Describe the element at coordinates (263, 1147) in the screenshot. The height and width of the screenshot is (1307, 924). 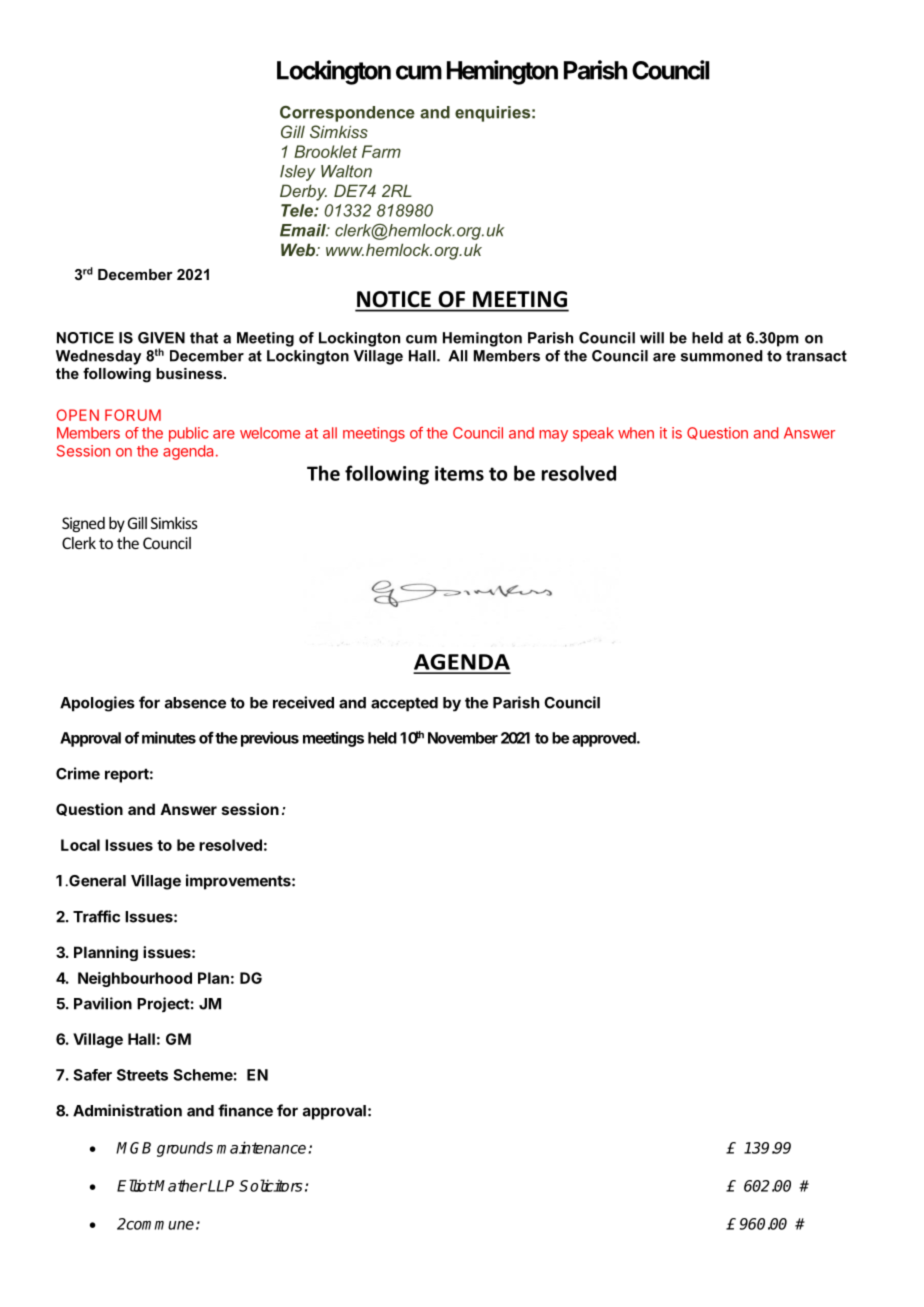
I see `maintenance` at that location.
